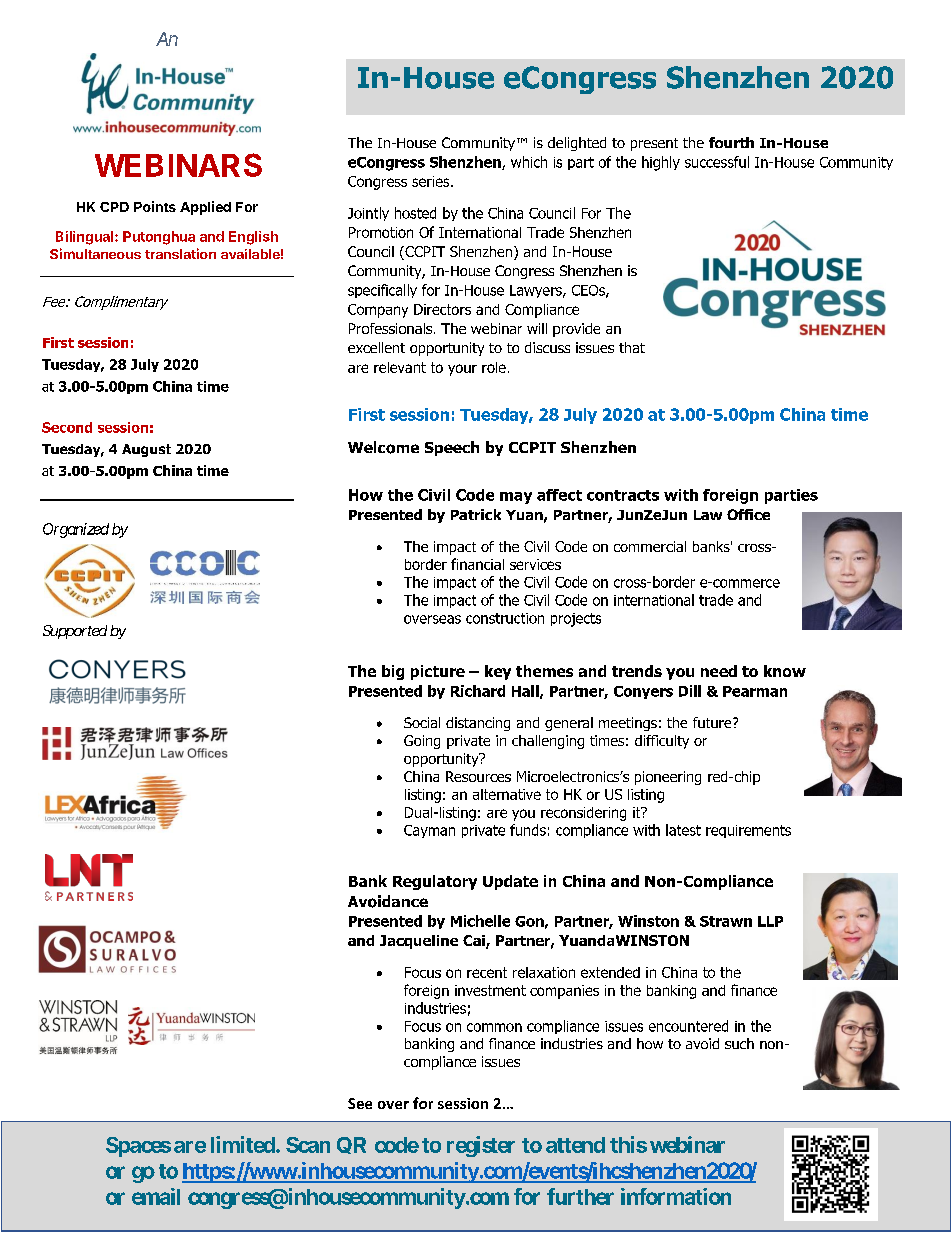 This page has height=1233, width=952. Describe the element at coordinates (76, 530) in the page. I see `Organized` at that location.
